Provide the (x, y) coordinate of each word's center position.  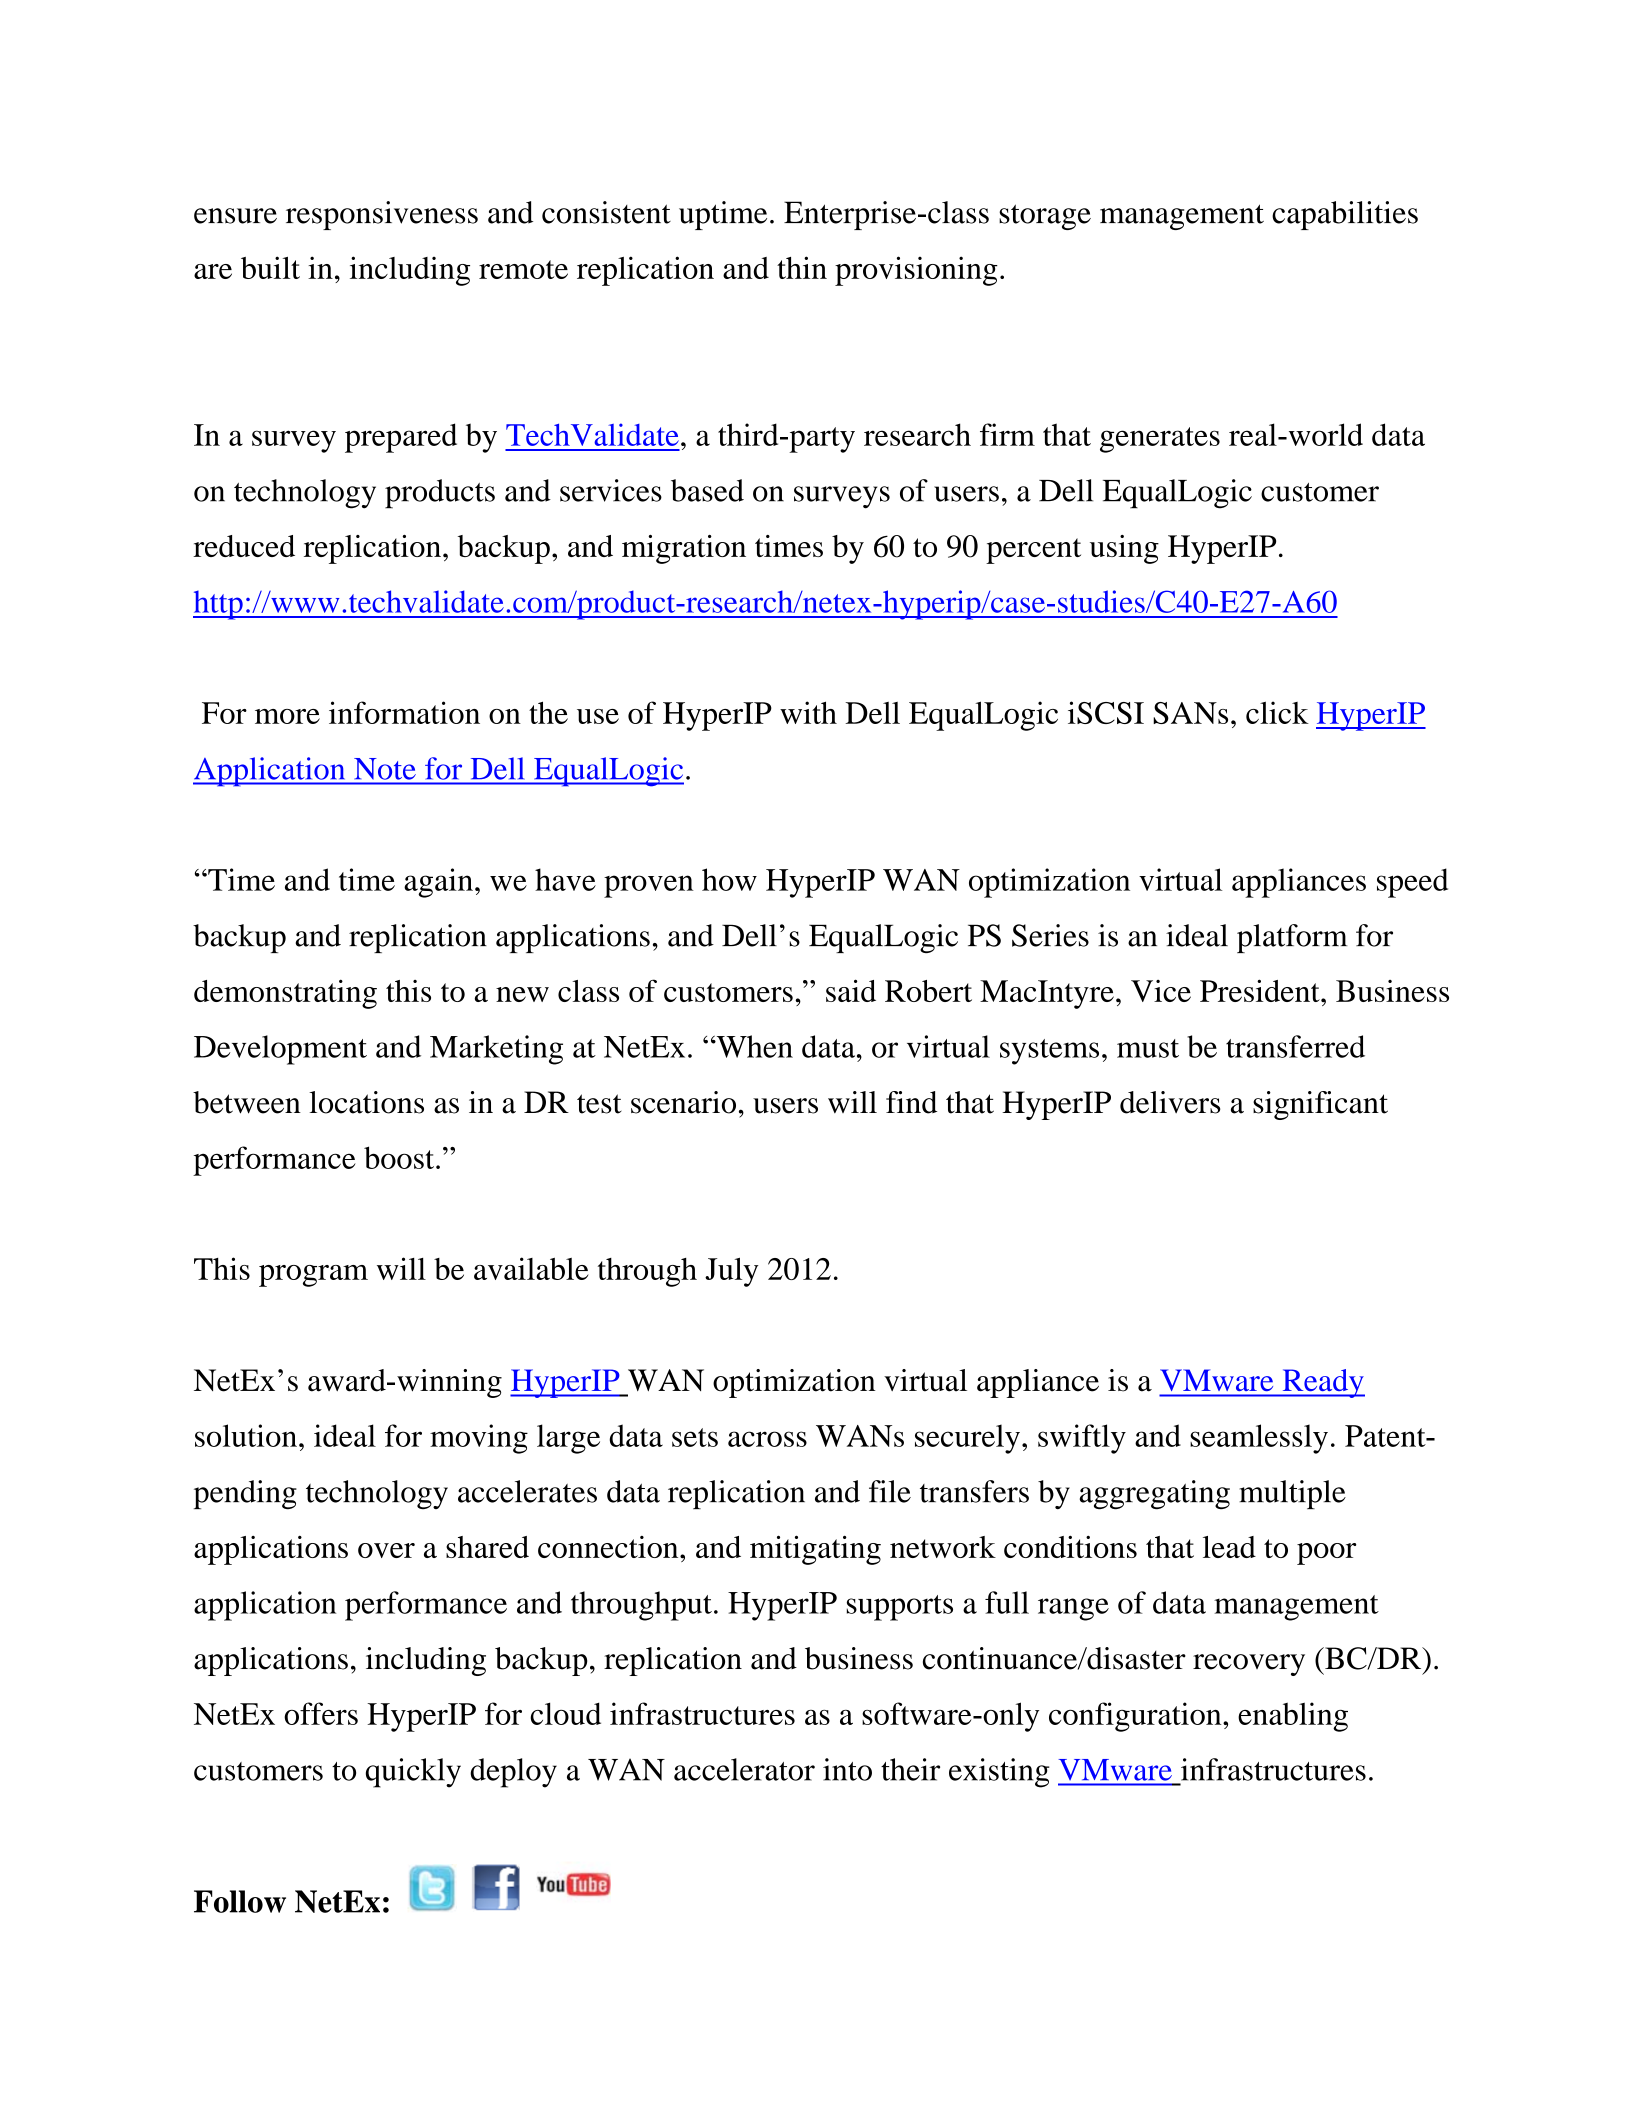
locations (366, 1102)
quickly (413, 1773)
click (1277, 712)
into (847, 1769)
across (767, 1439)
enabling (1293, 1717)
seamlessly (1259, 1439)
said (851, 990)
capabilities (1345, 215)
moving (479, 1439)
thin (802, 267)
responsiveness (382, 215)
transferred (1295, 1046)
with (808, 712)
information (404, 712)
